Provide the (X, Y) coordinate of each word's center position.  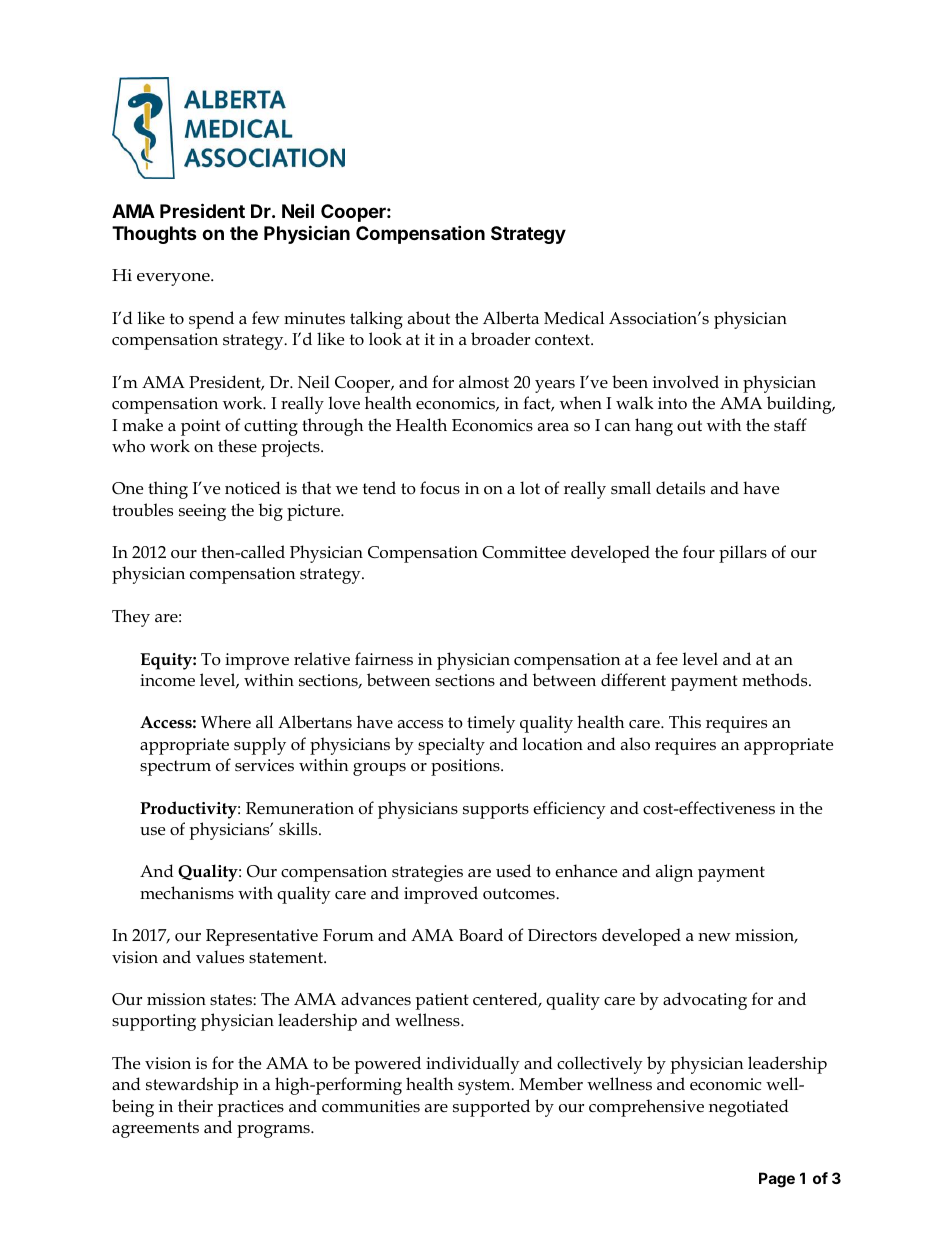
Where (226, 721)
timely (491, 724)
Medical (574, 317)
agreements (155, 1130)
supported (491, 1108)
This (685, 721)
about (429, 318)
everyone (174, 279)
